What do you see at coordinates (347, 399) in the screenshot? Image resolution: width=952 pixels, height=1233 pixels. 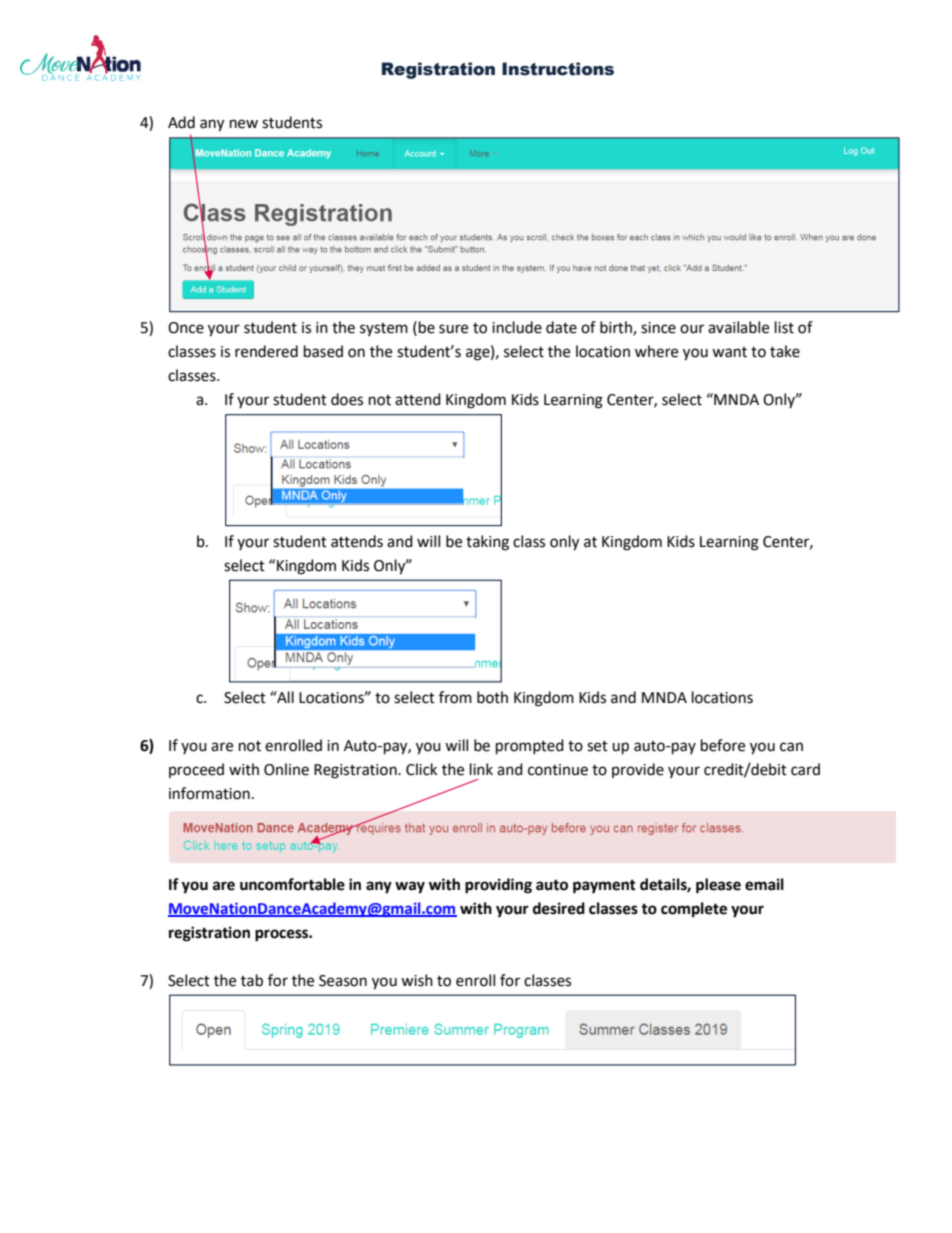 I see `does` at bounding box center [347, 399].
